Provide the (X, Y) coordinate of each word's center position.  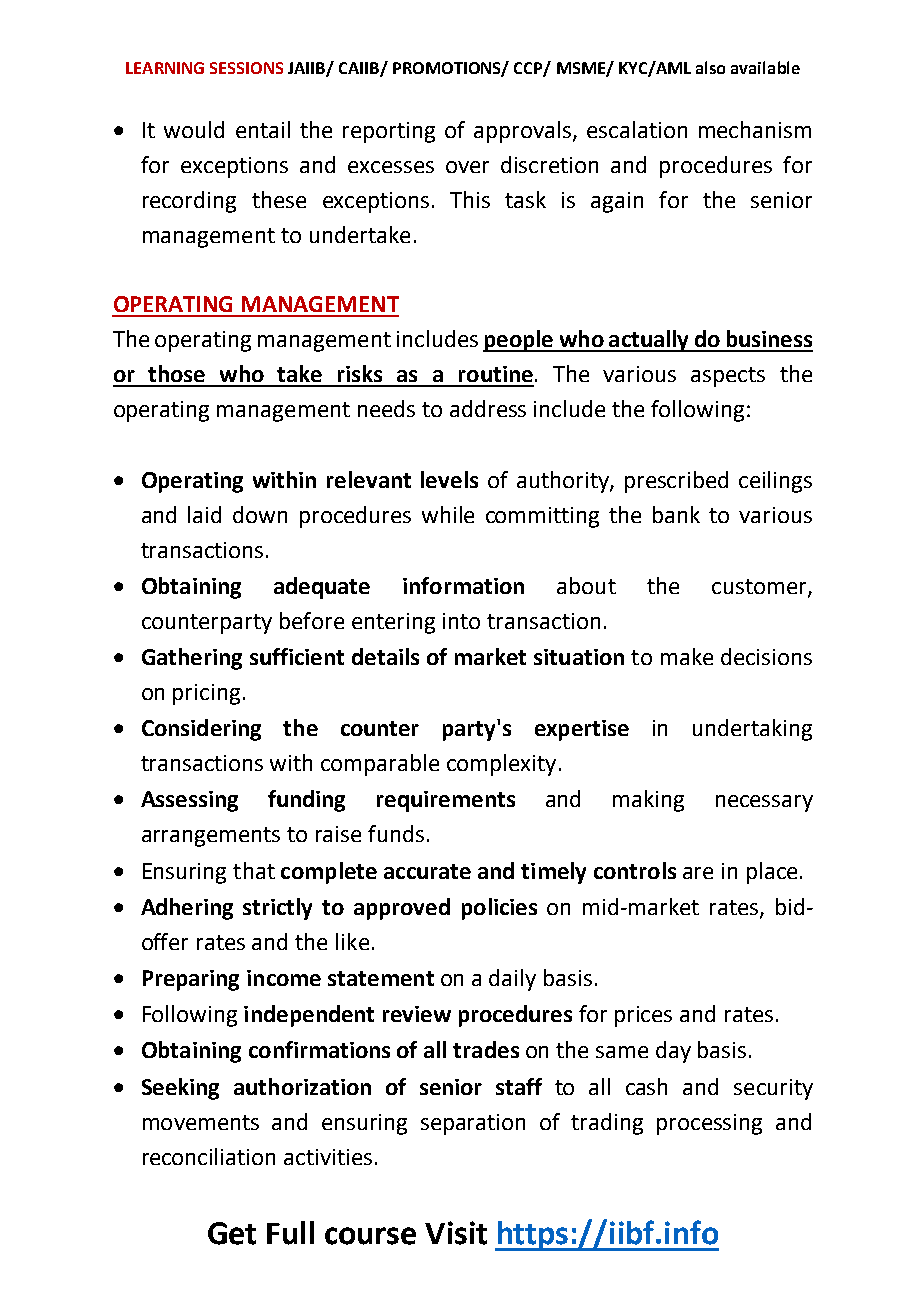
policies (499, 909)
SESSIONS (246, 68)
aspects (728, 377)
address (488, 408)
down (260, 514)
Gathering (192, 659)
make (687, 656)
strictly (277, 909)
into (461, 621)
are (698, 873)
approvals (524, 132)
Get (232, 1233)
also (710, 67)
